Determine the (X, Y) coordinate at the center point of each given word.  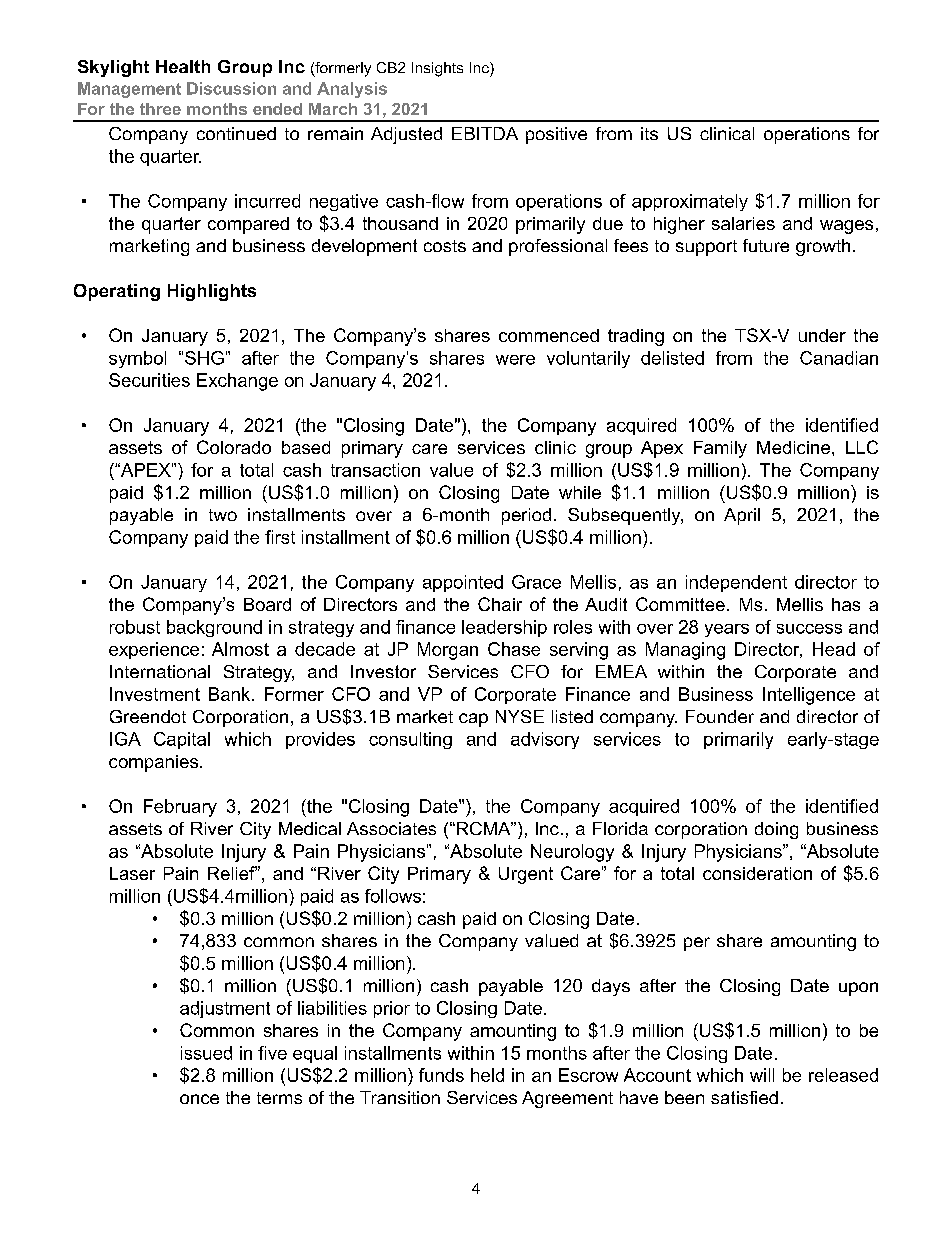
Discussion (231, 88)
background (214, 628)
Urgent (526, 875)
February (180, 808)
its (649, 133)
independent (736, 583)
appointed (463, 583)
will (762, 1075)
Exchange (237, 382)
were (515, 360)
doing (776, 830)
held (487, 1075)
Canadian (839, 358)
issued (206, 1053)
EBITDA (485, 133)
